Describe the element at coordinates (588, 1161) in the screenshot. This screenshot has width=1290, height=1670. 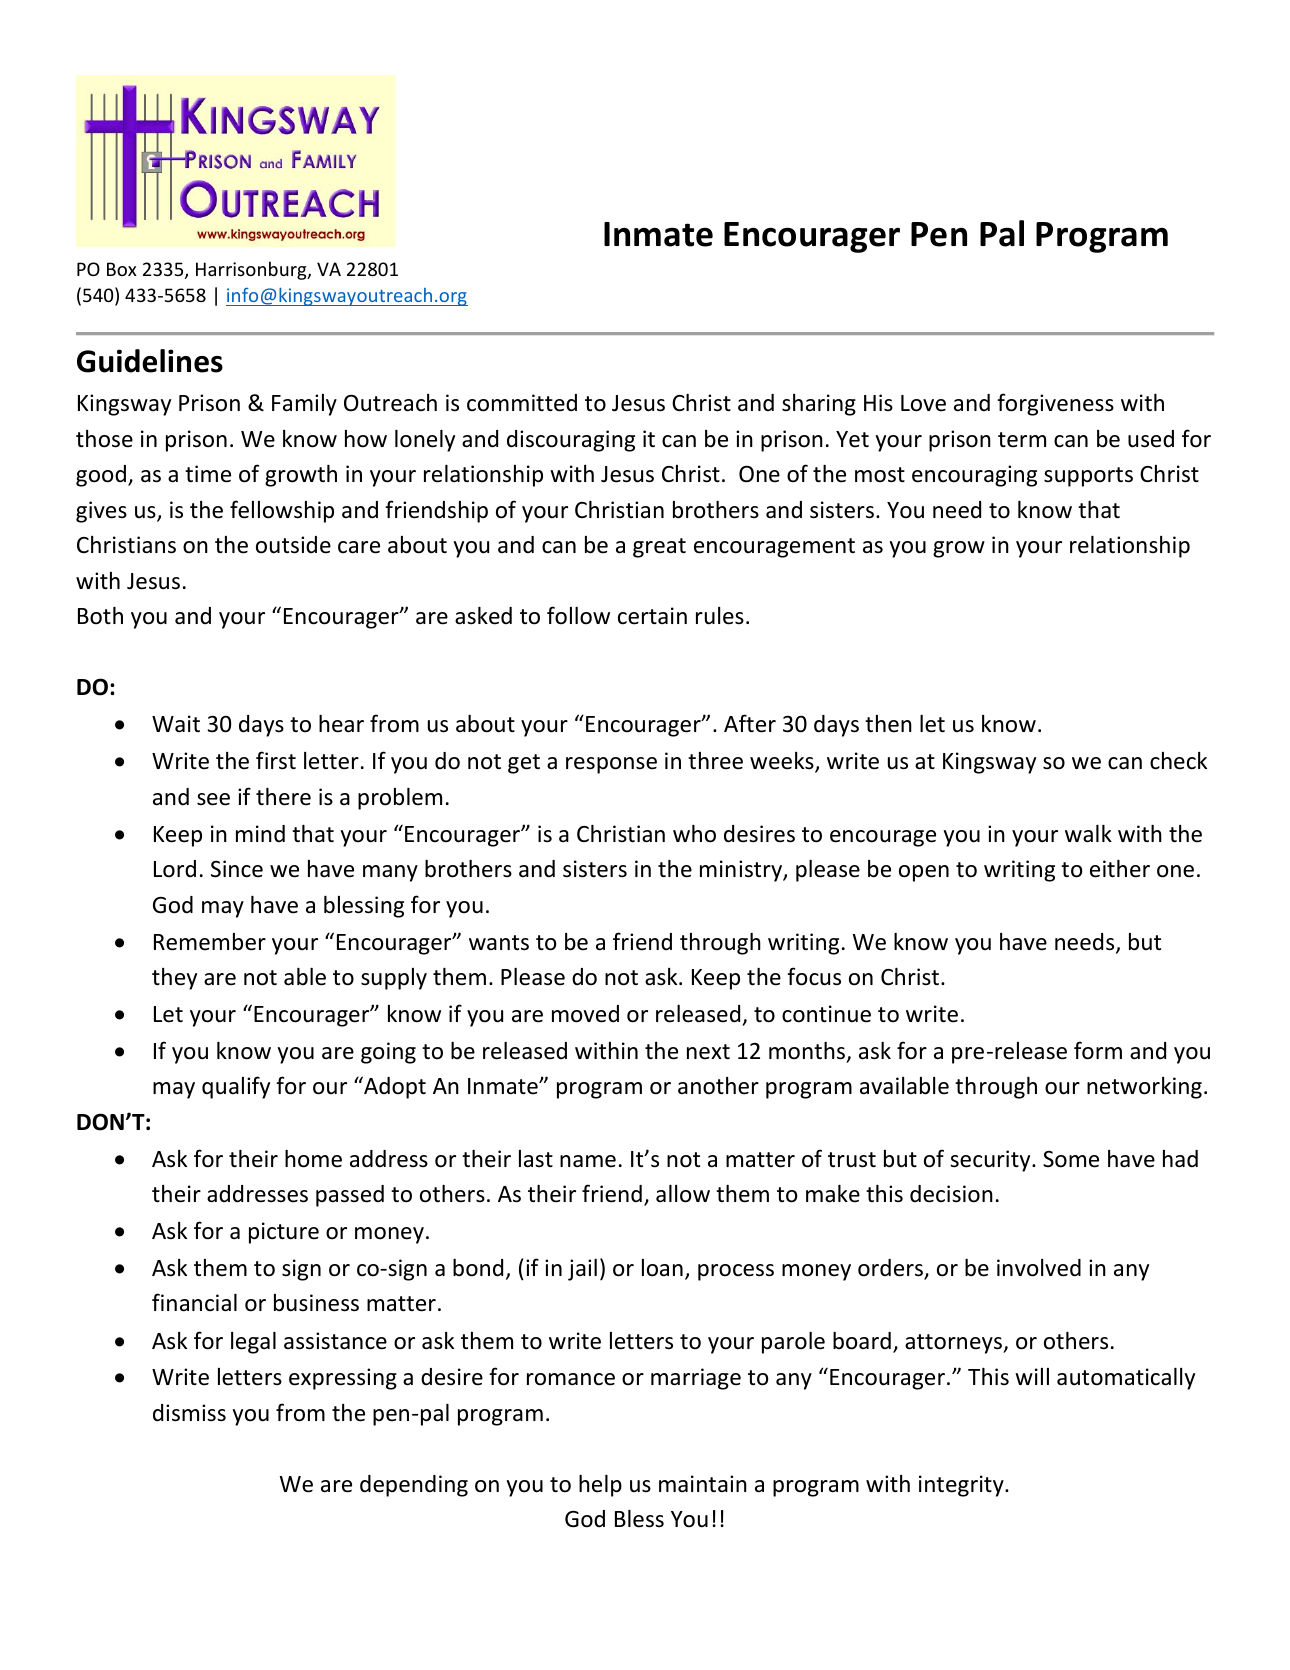
I see `name` at that location.
